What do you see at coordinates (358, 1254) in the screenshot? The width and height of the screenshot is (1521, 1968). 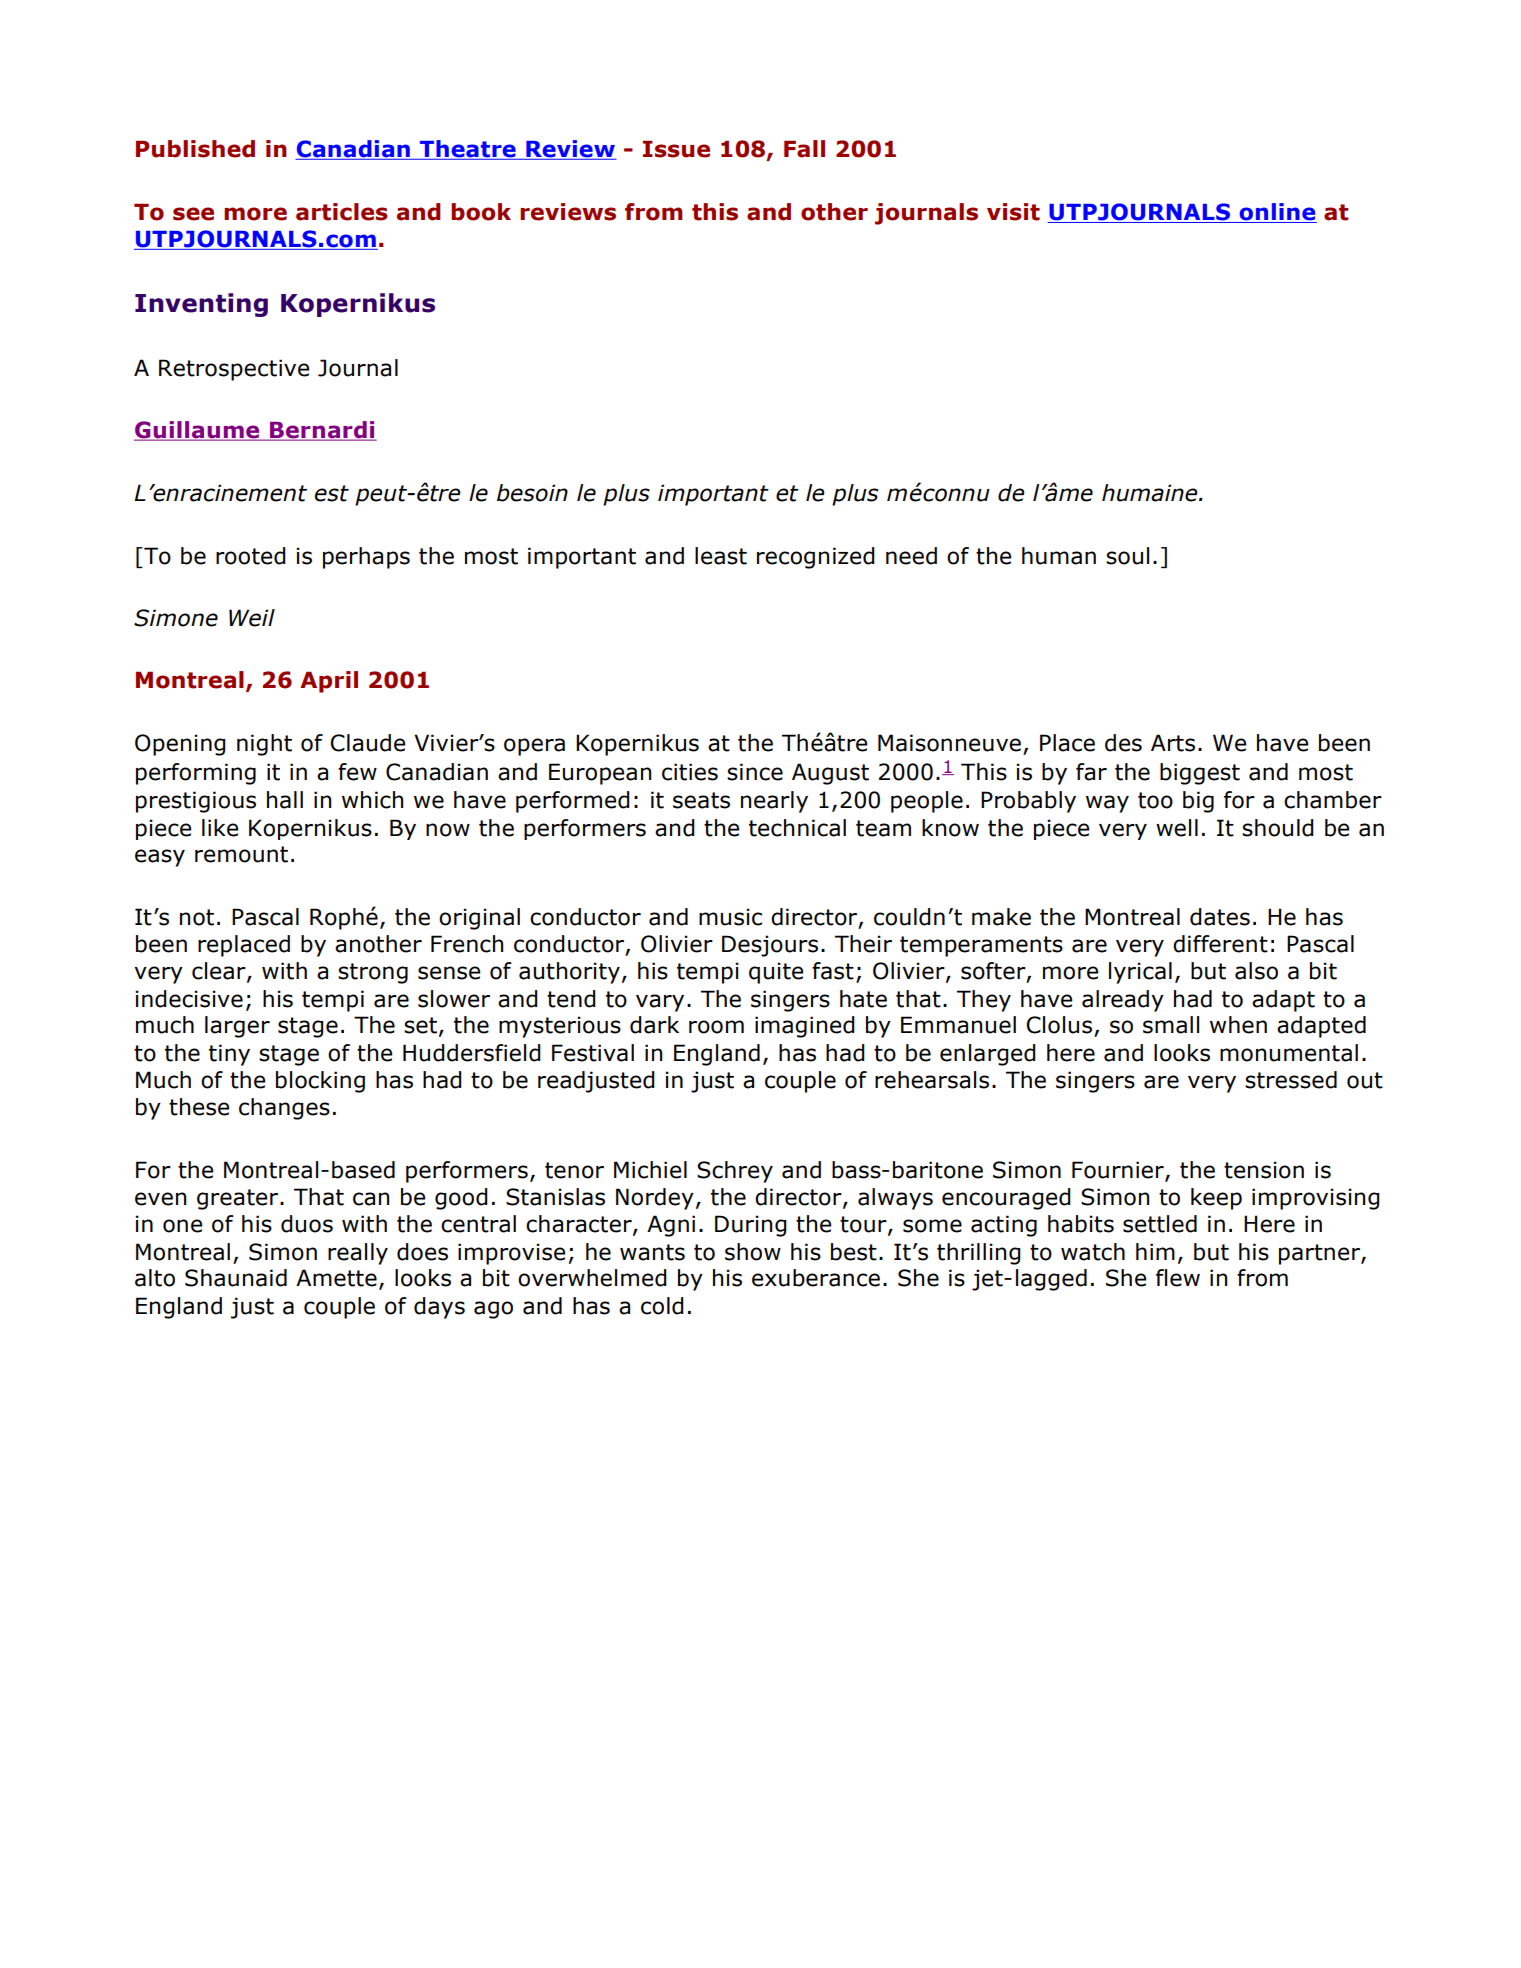 I see `really` at bounding box center [358, 1254].
